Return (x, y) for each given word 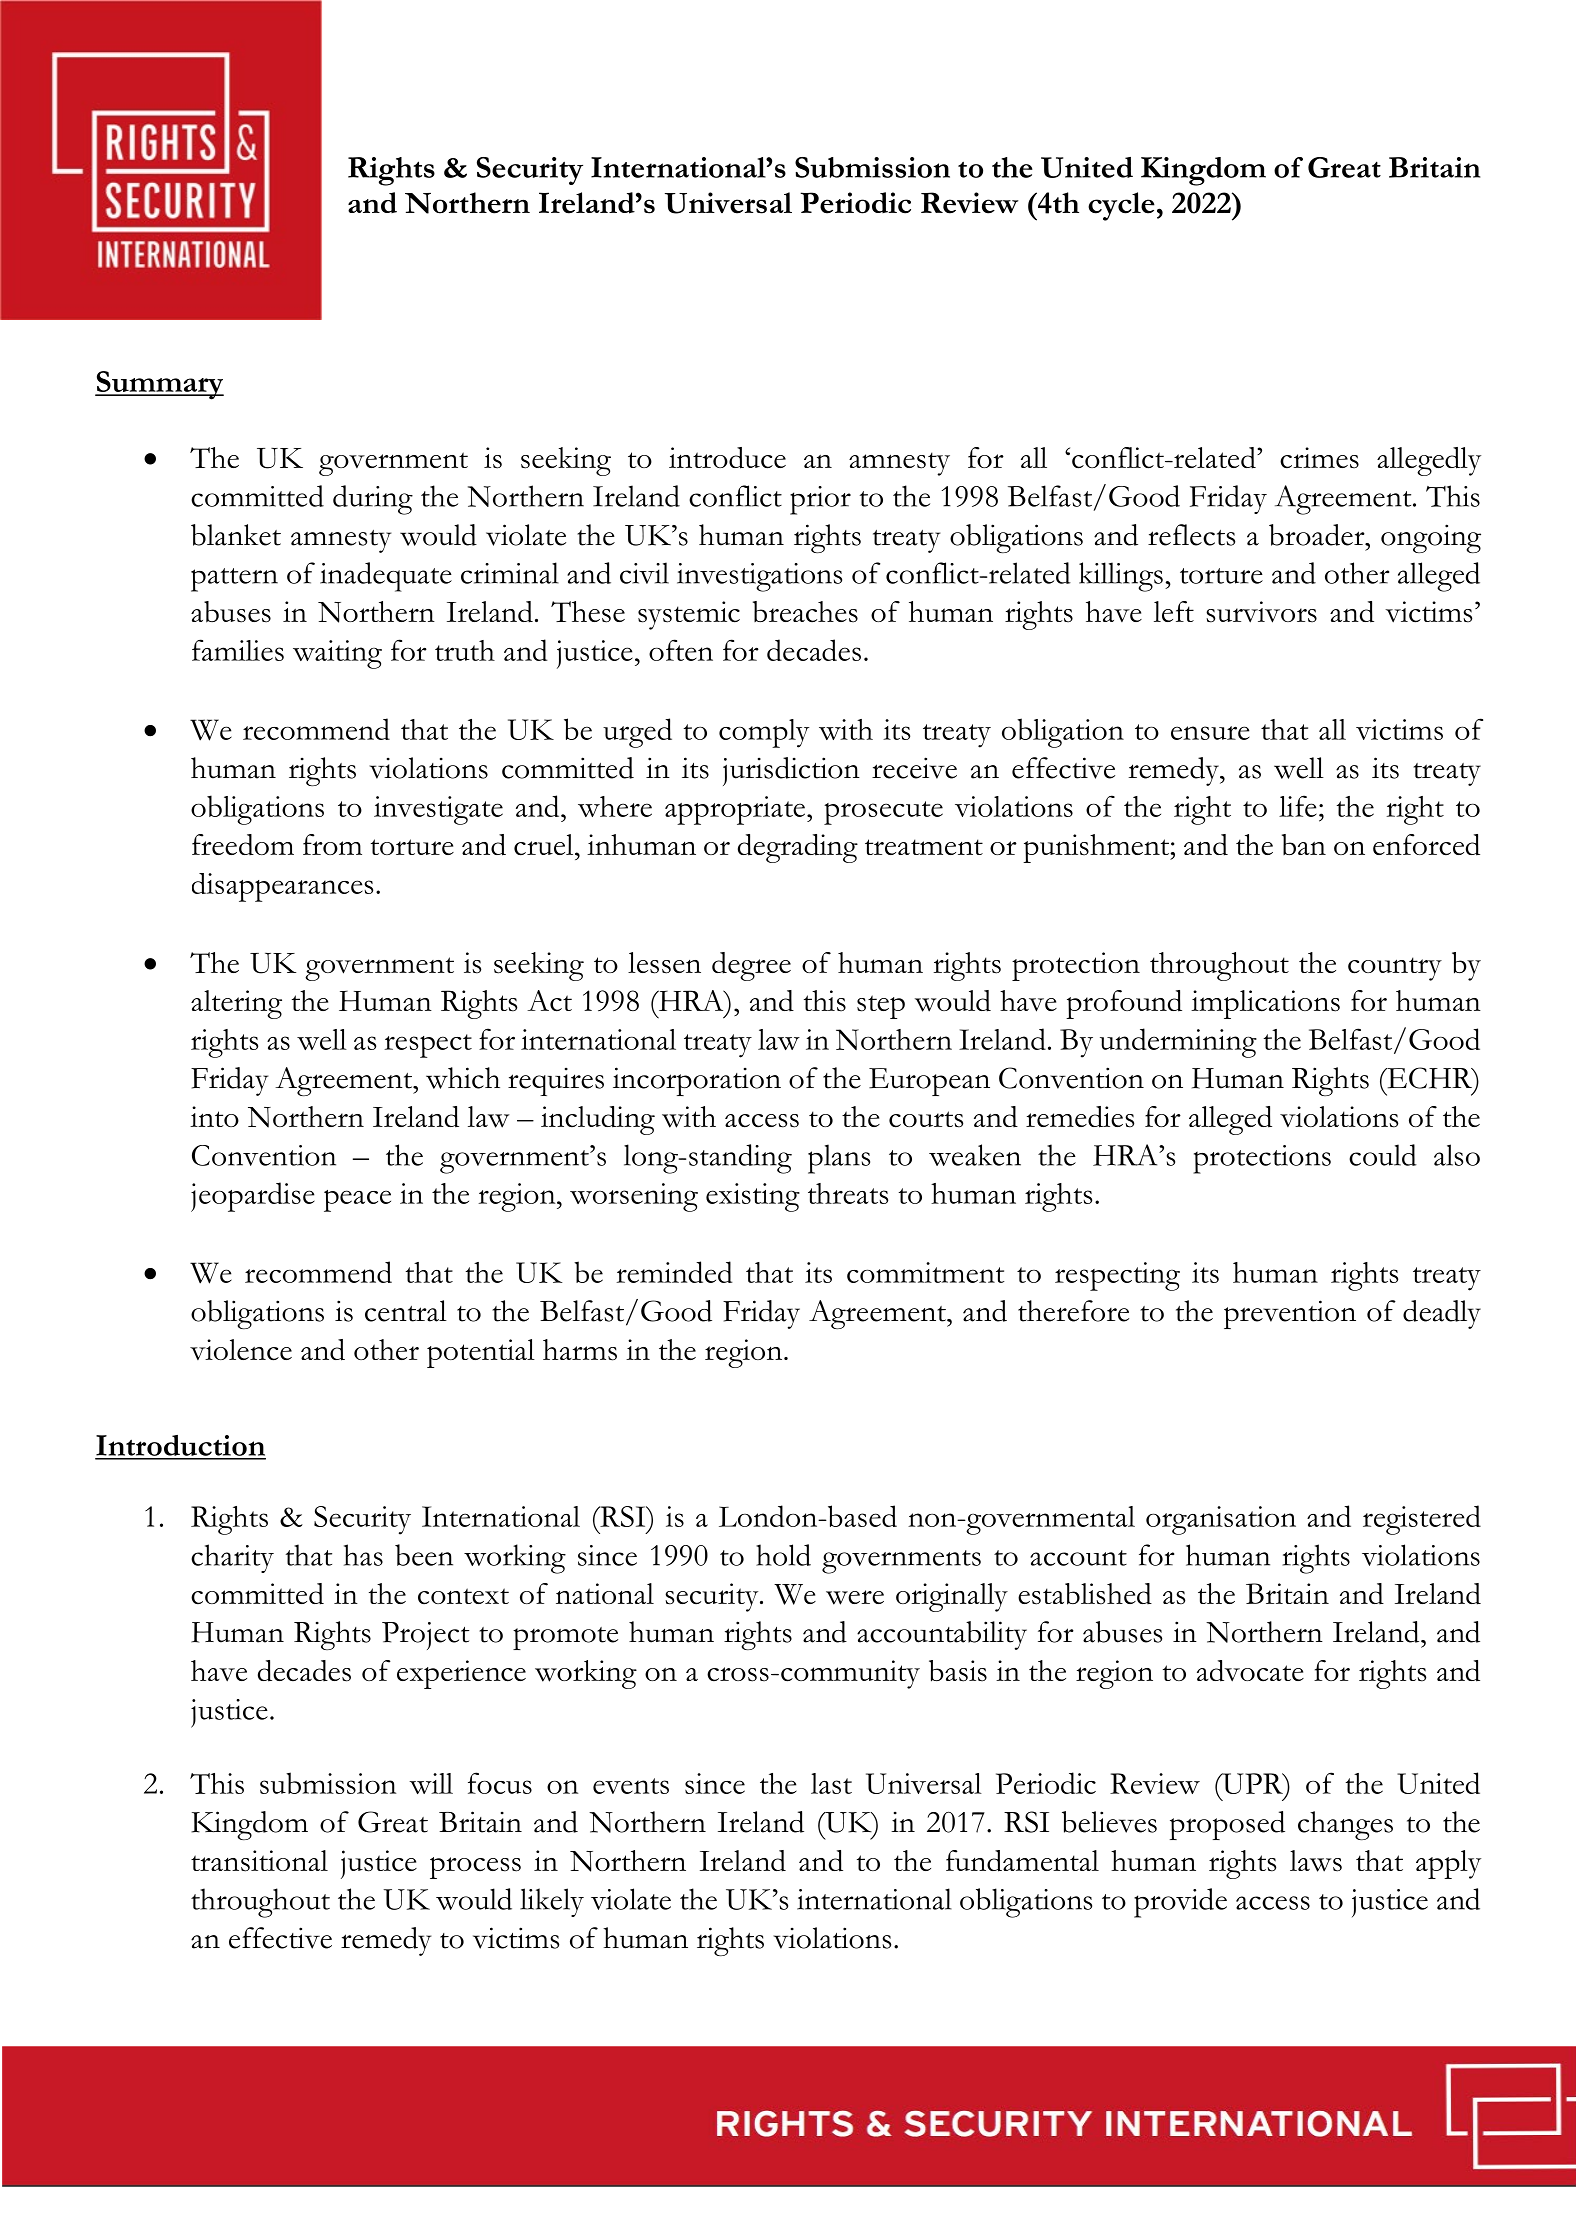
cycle (1121, 206)
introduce (727, 458)
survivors (1261, 612)
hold (783, 1555)
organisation (1221, 1520)
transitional (259, 1861)
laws (1316, 1861)
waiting (337, 654)
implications (1265, 1004)
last (831, 1783)
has (363, 1555)
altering (236, 1004)
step (881, 1007)
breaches (805, 612)
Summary (159, 385)
